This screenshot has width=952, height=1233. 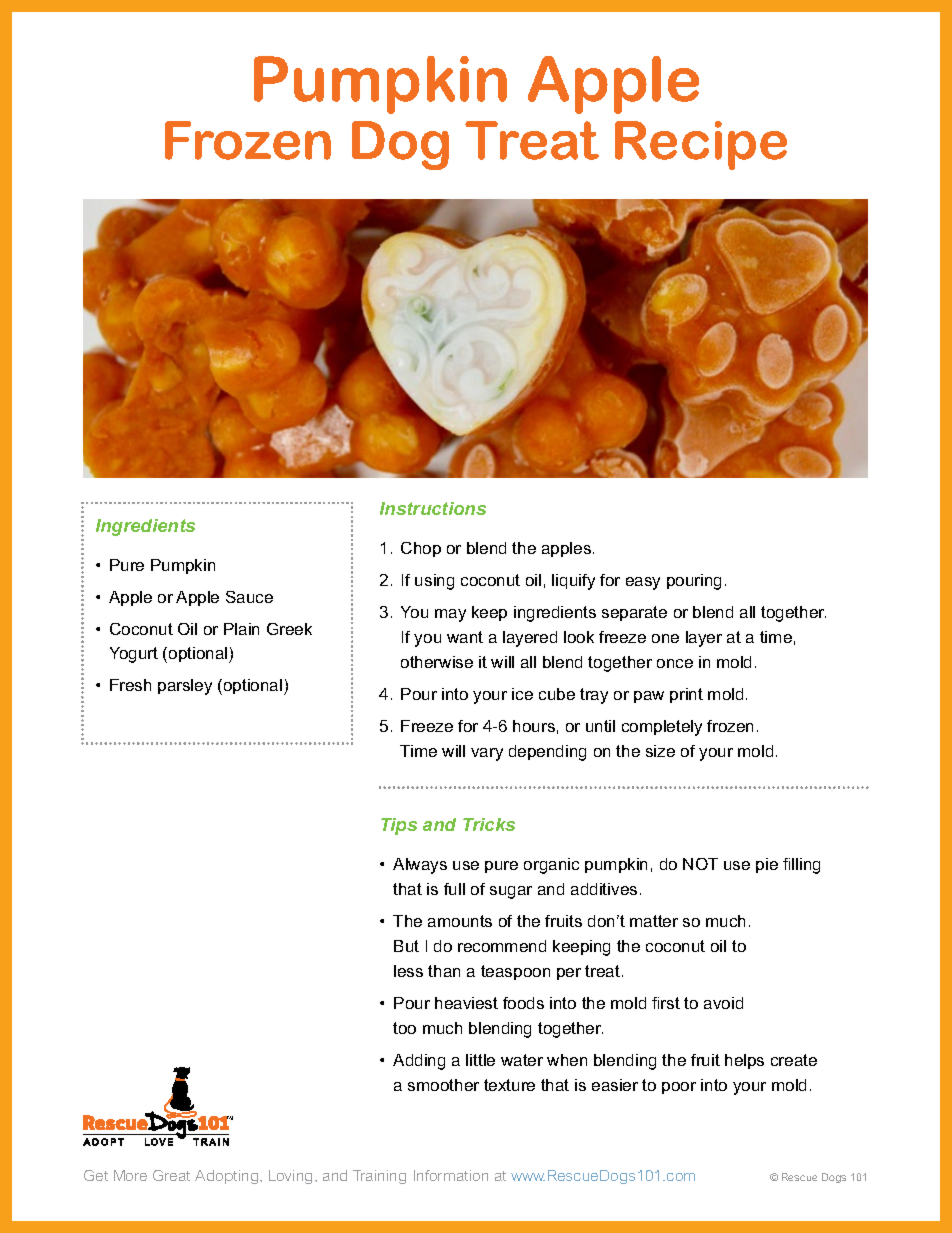 What do you see at coordinates (228, 1177) in the screenshot?
I see `Adopting` at bounding box center [228, 1177].
